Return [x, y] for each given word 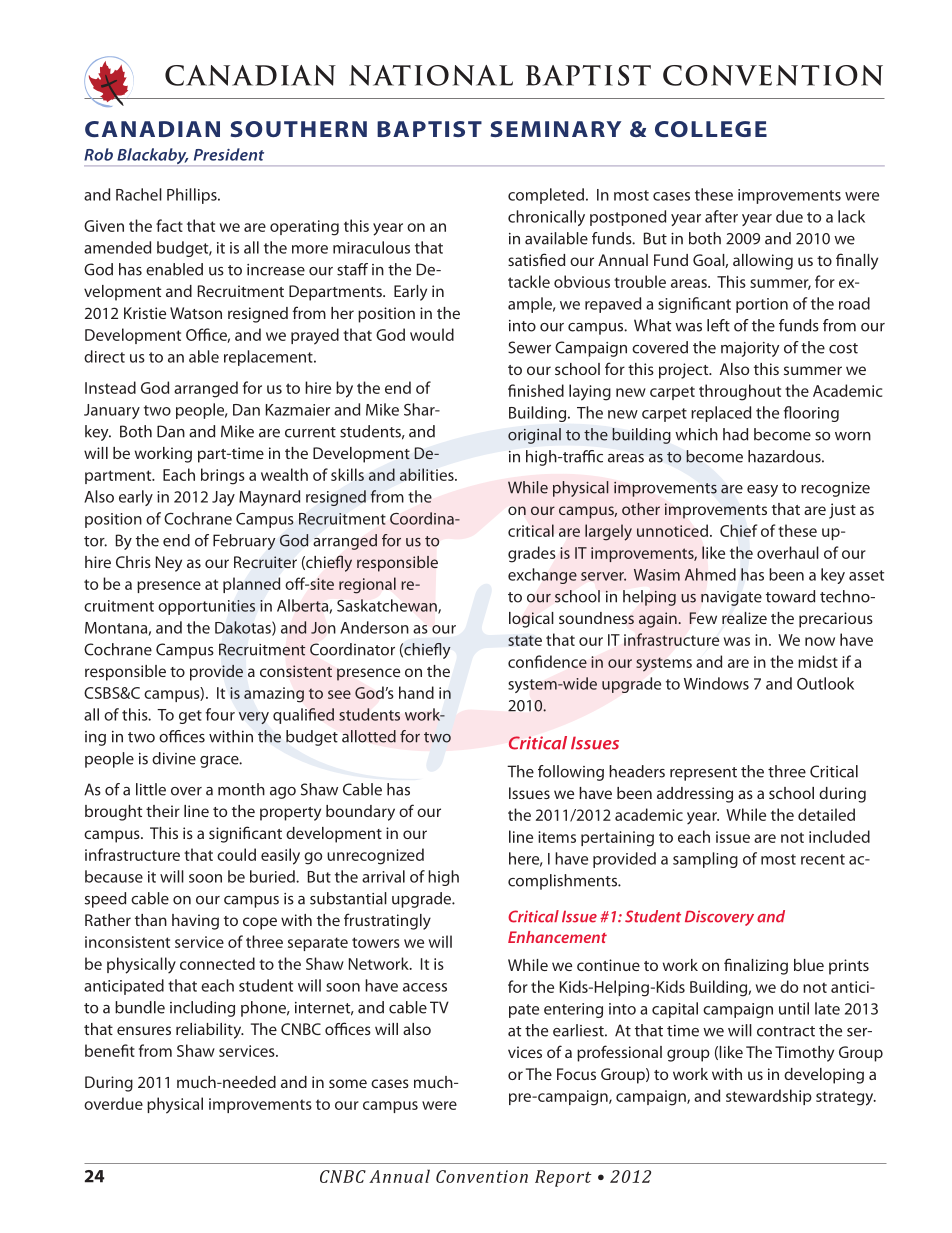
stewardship [769, 1097]
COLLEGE [711, 129]
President [229, 154]
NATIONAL [431, 75]
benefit [110, 1050]
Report [563, 1178]
